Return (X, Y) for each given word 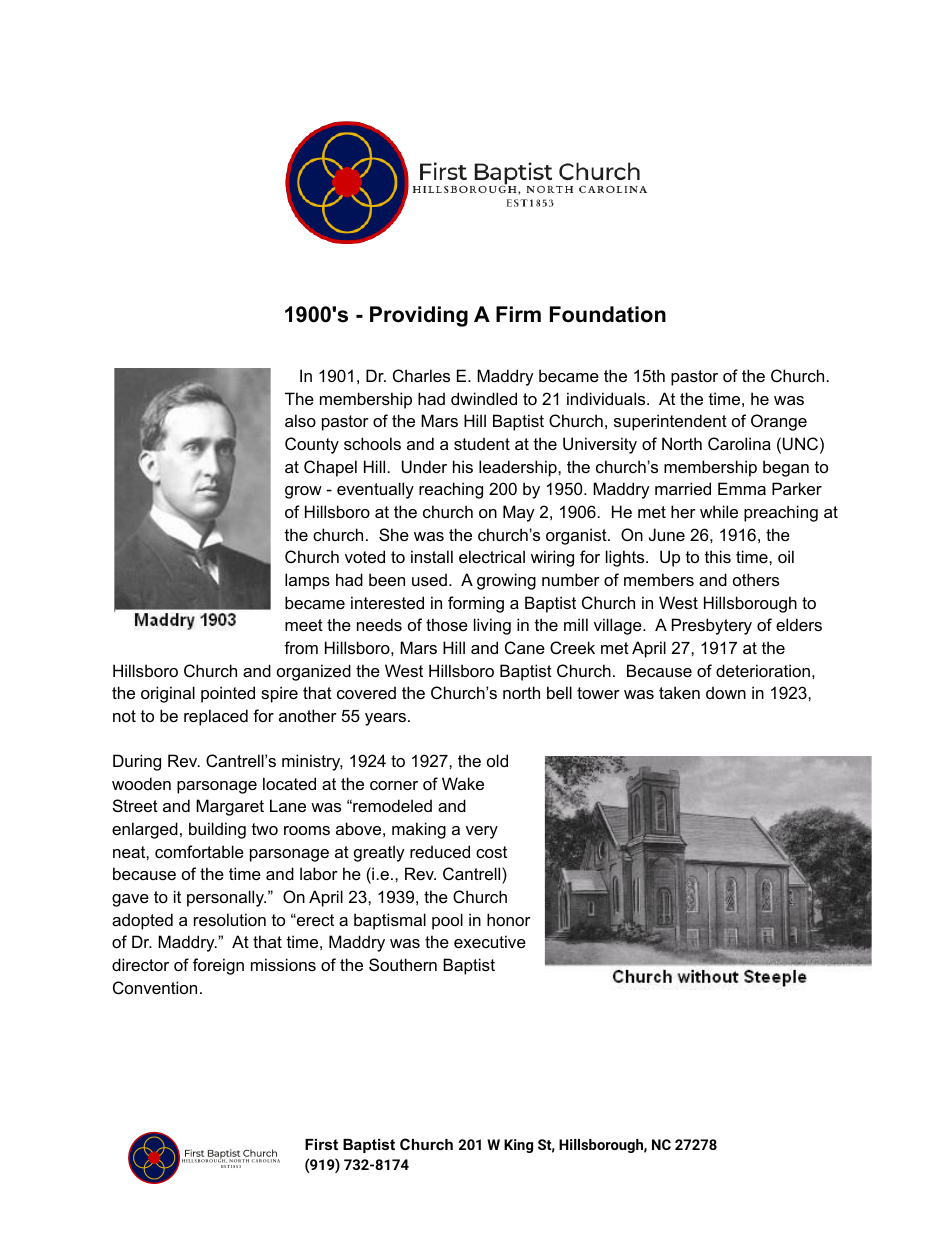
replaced (216, 717)
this (718, 556)
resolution (230, 919)
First (321, 1144)
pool (447, 921)
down (726, 692)
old (497, 760)
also (300, 420)
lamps (307, 581)
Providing (419, 316)
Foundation (608, 314)
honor (509, 919)
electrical (492, 556)
